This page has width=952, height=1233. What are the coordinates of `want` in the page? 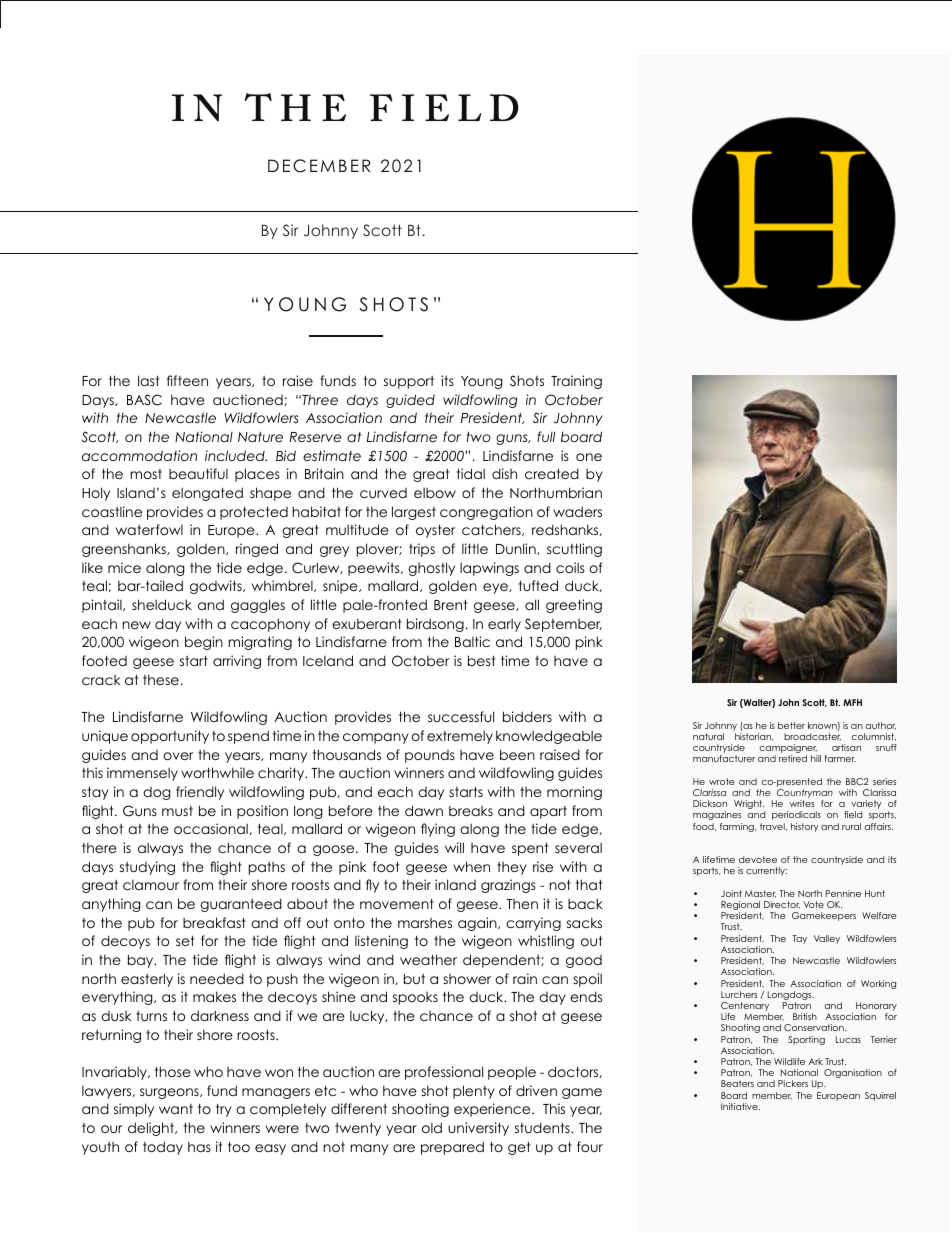 It's located at (176, 1109).
